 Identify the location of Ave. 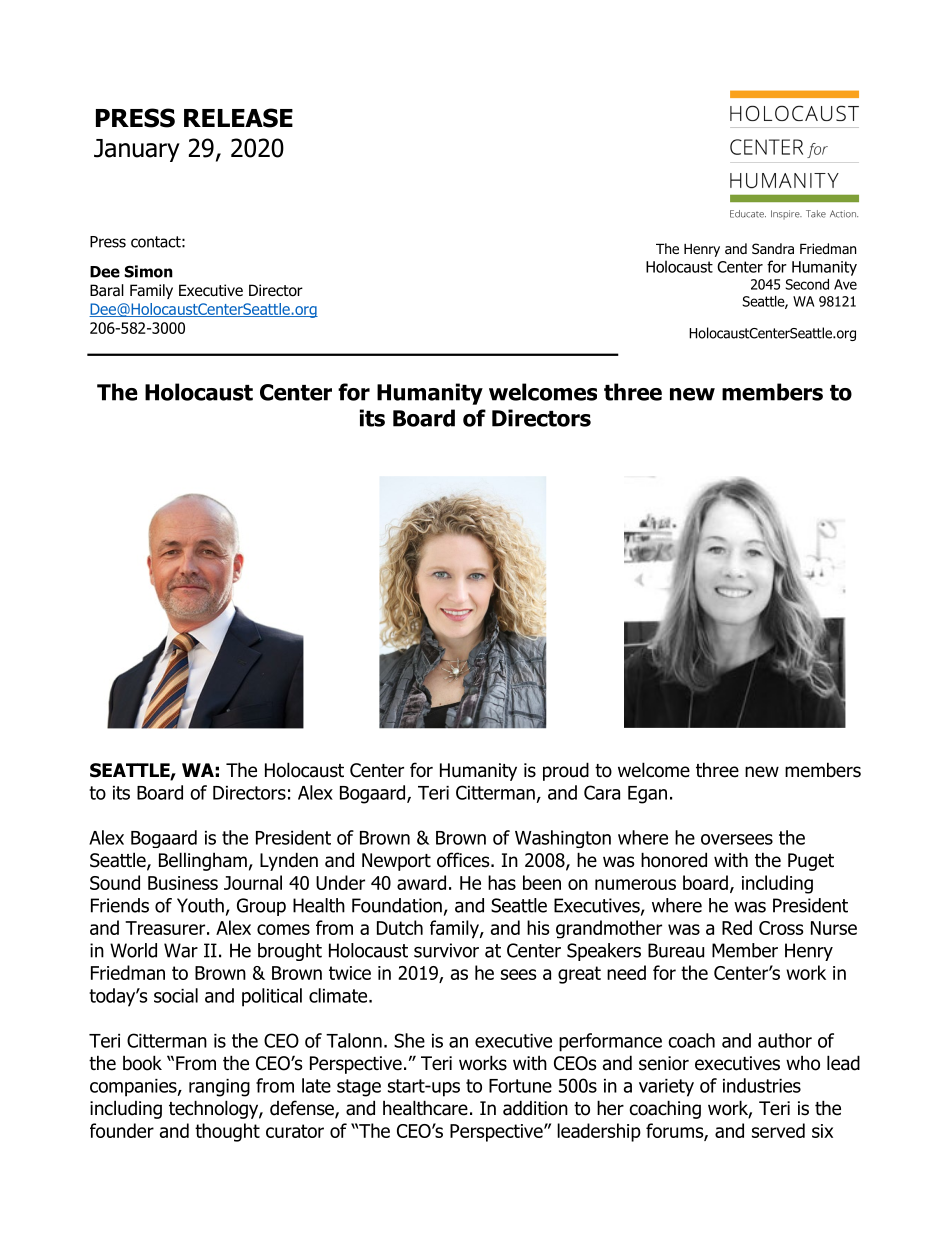
(845, 284).
